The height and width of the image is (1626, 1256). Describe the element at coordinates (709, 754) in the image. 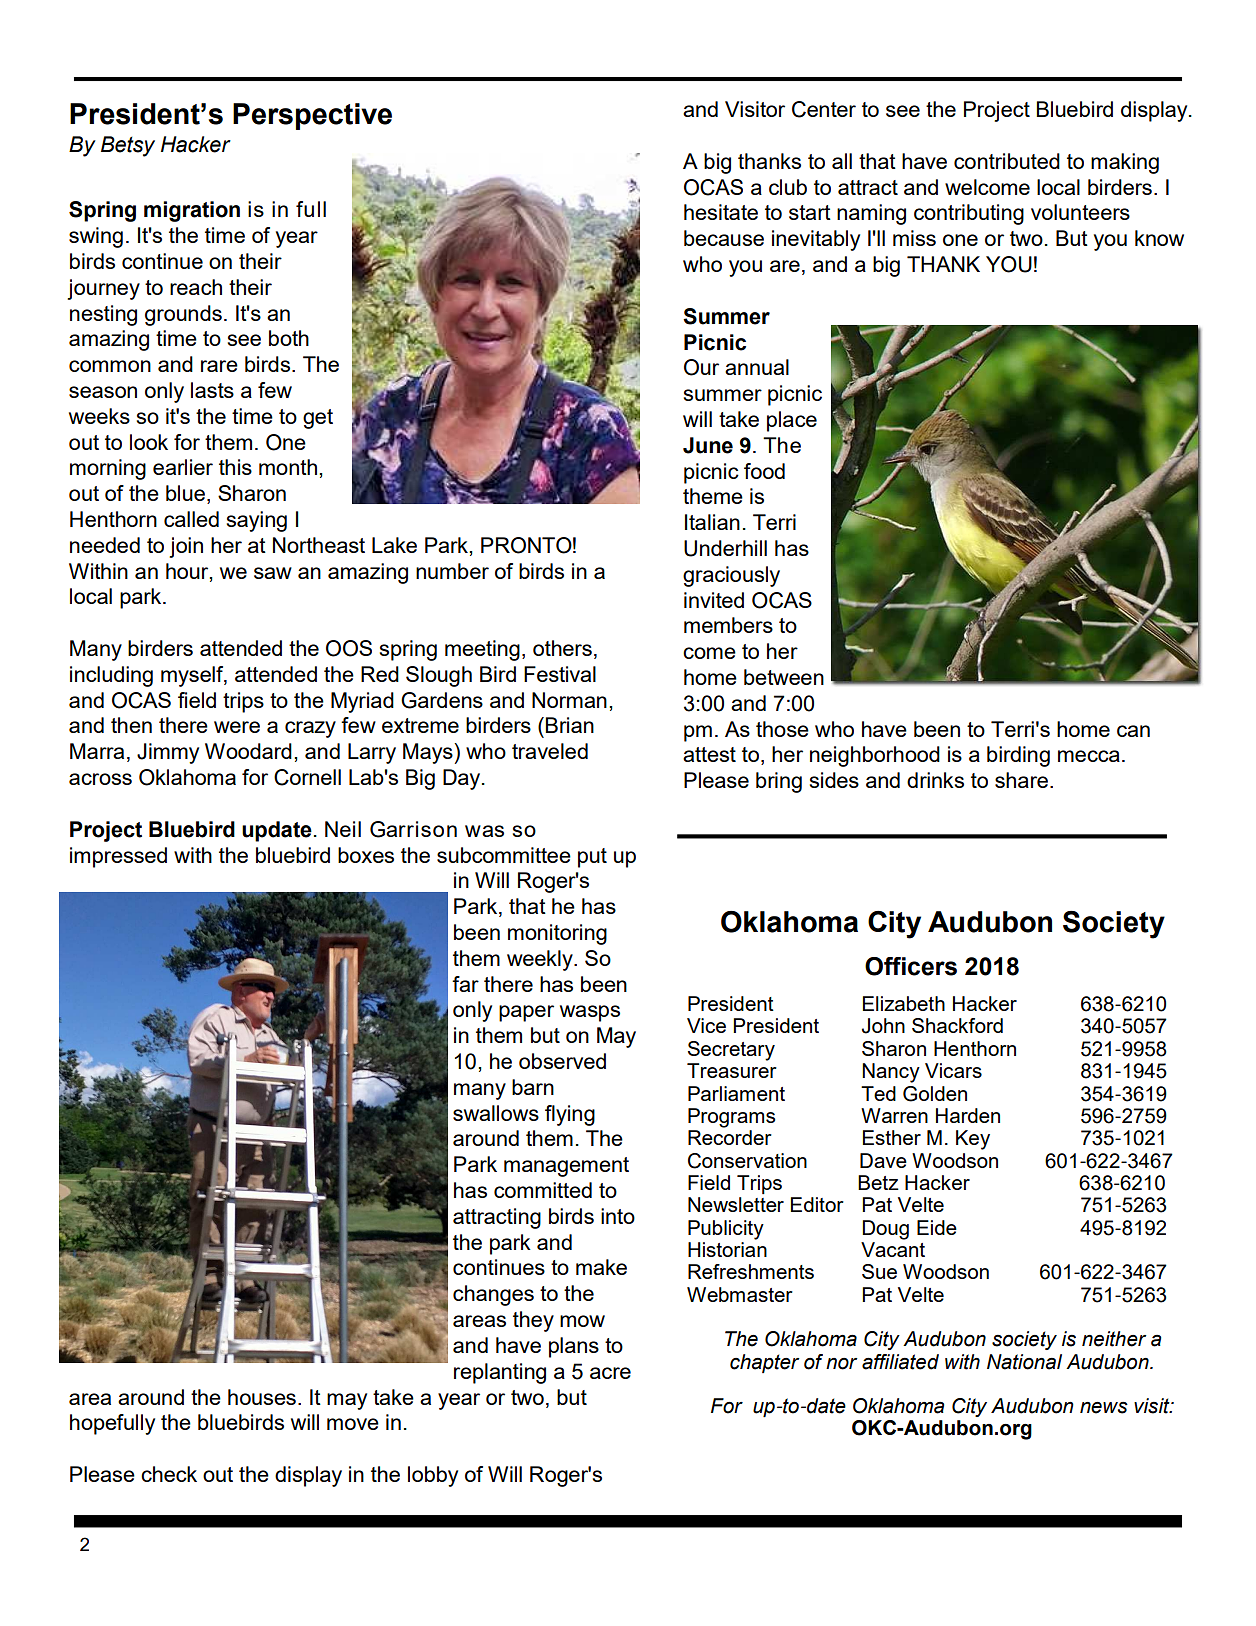

I see `attest` at that location.
